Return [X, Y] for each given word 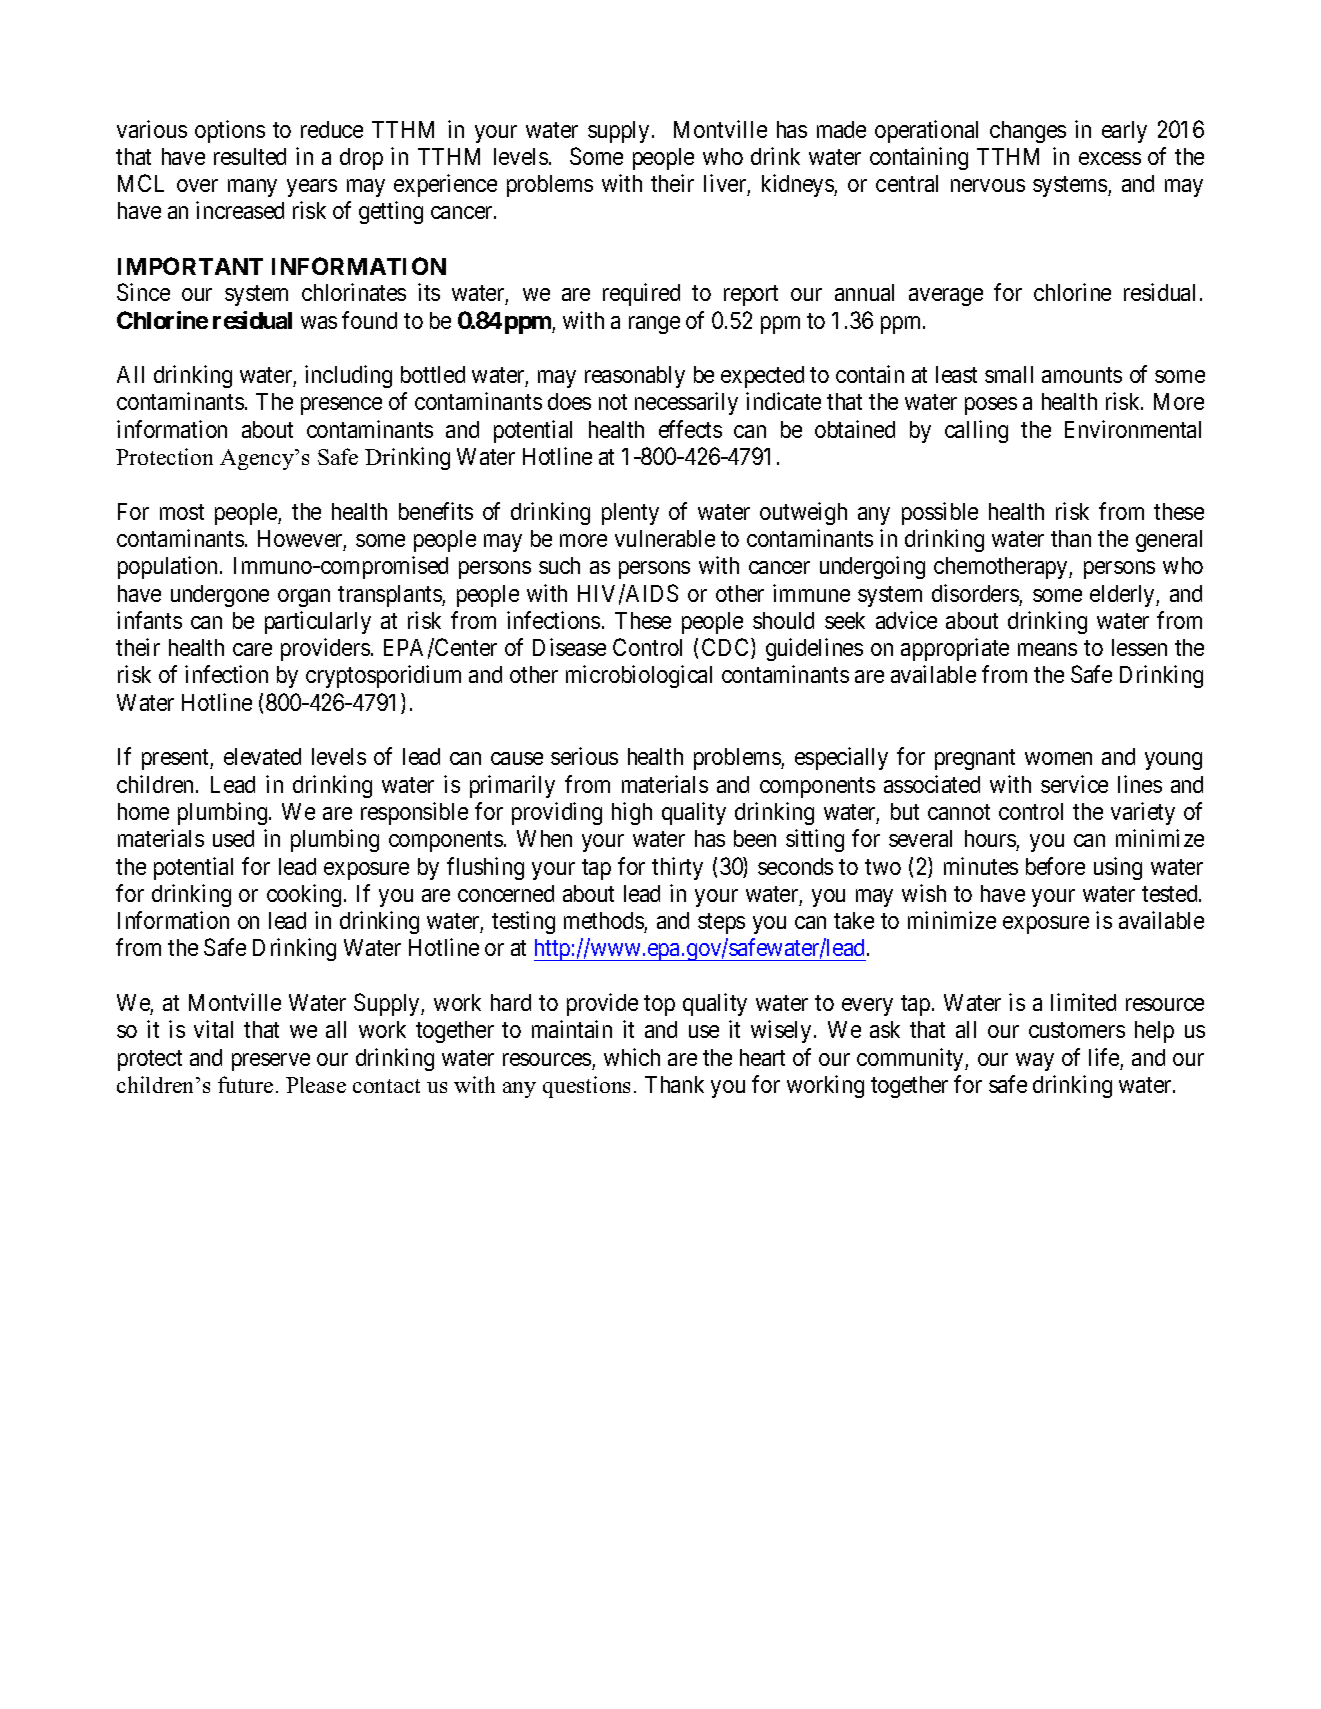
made [841, 129]
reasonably [635, 377]
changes [1028, 132]
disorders [975, 593]
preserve [271, 1062]
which [632, 1057]
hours [991, 840]
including [348, 376]
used [233, 838]
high [632, 813]
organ [304, 598]
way [1035, 1062]
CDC [727, 648]
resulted [250, 156]
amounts [1082, 375]
